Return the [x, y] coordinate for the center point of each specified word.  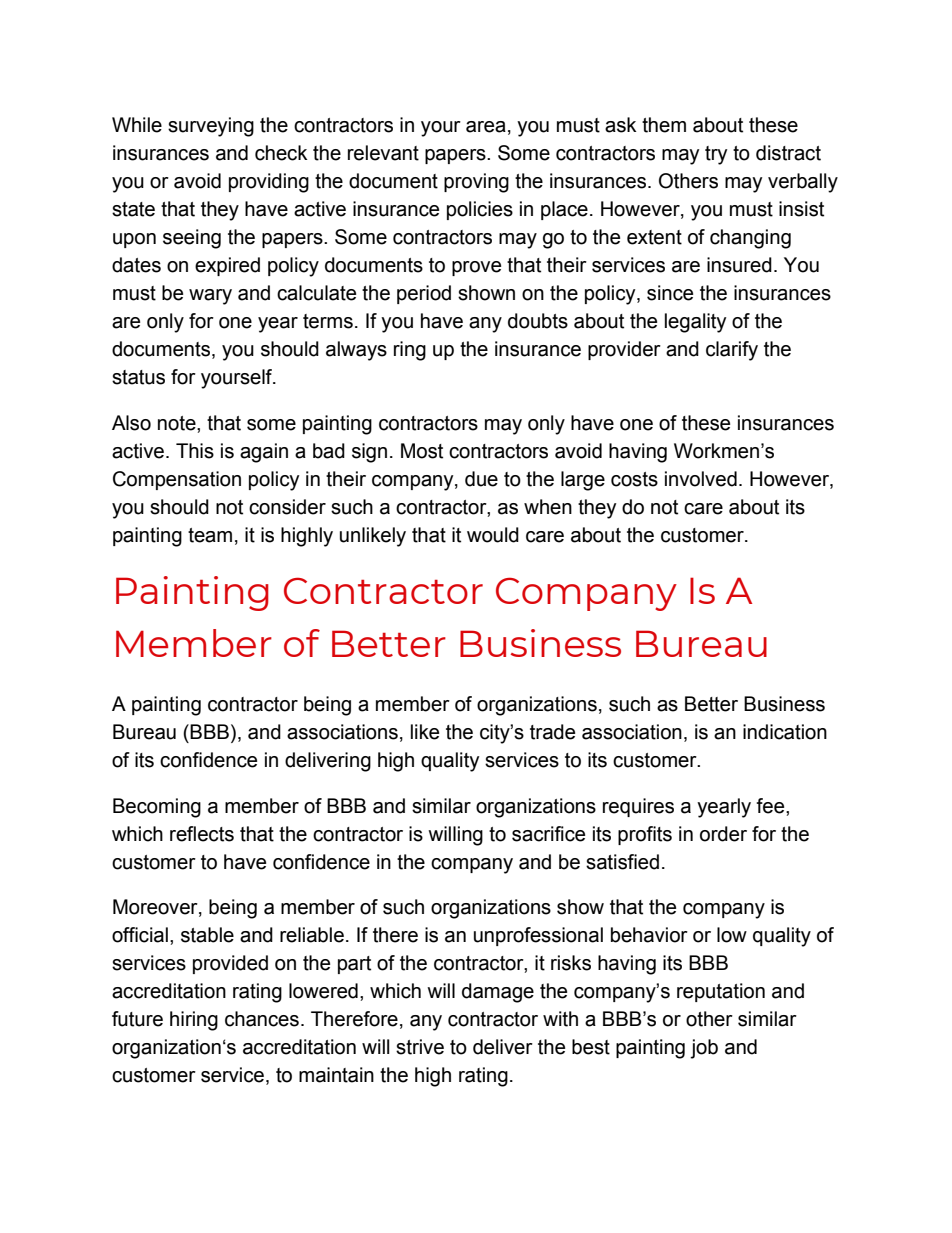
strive [420, 1047]
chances [262, 1019]
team [210, 535]
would [493, 535]
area [486, 127]
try [716, 155]
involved [701, 479]
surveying [211, 127]
